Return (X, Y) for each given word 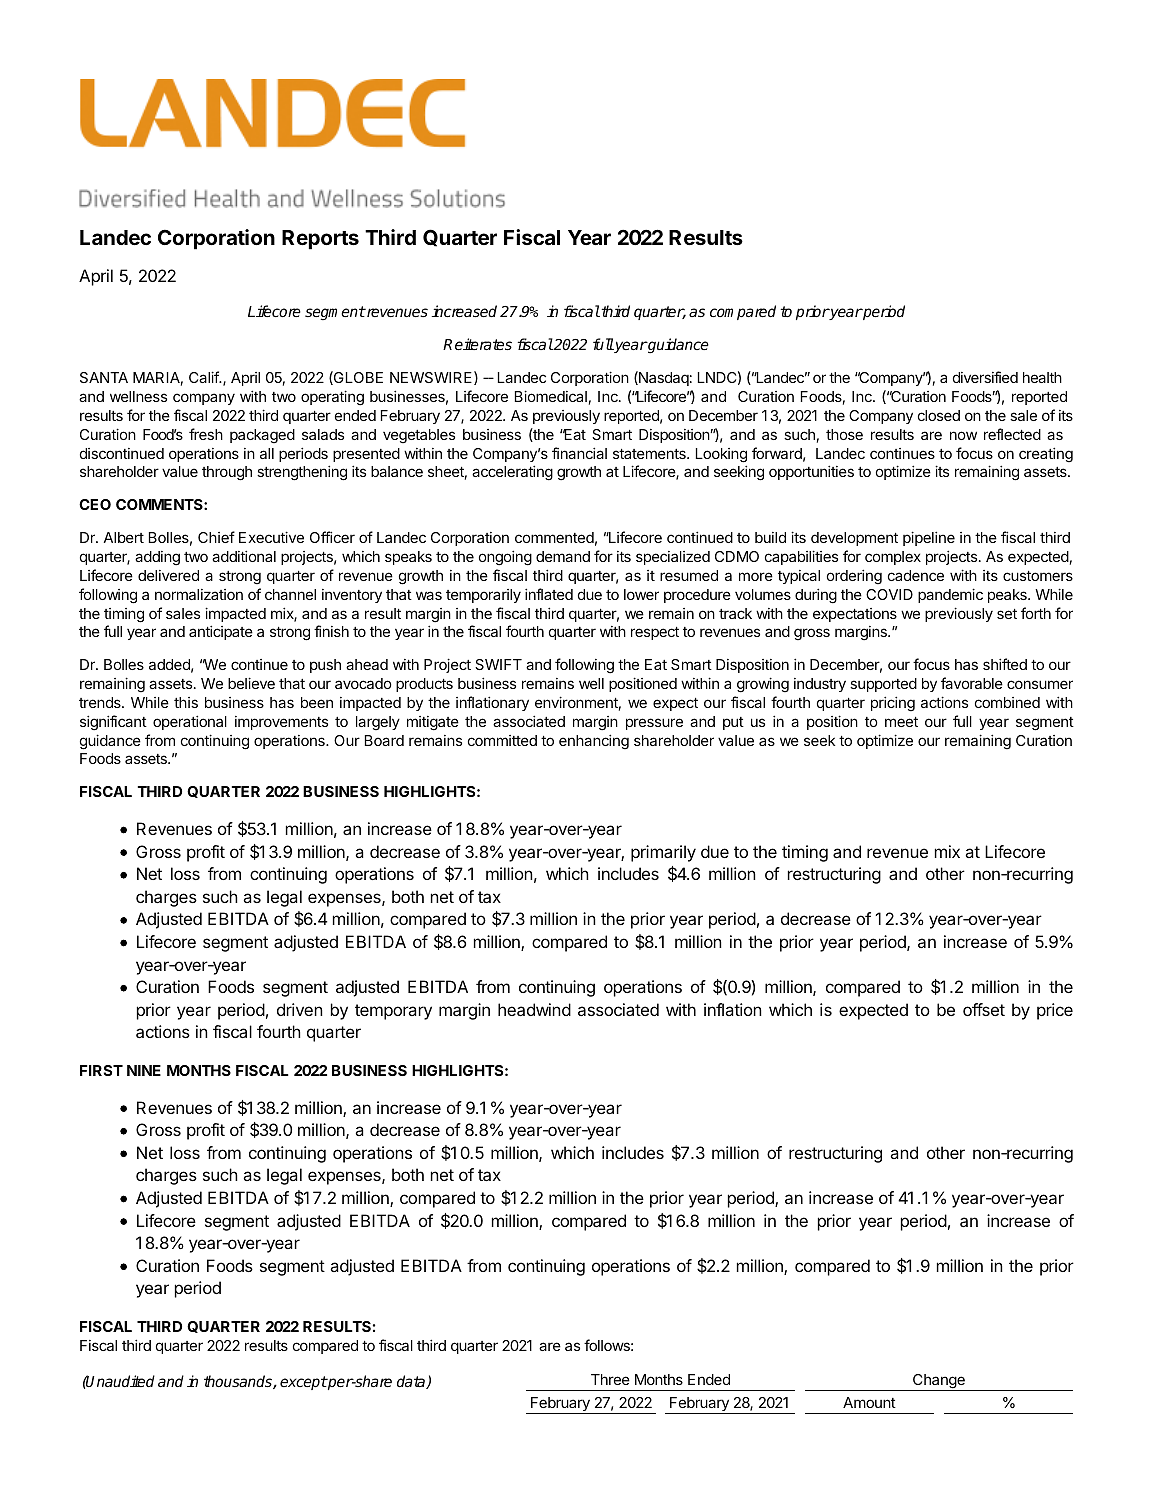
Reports (320, 240)
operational (190, 722)
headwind (534, 1009)
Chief (216, 537)
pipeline (929, 538)
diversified (985, 377)
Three (610, 1379)
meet (901, 722)
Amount (869, 1402)
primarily (663, 853)
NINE (144, 1070)
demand (563, 556)
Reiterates (477, 344)
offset (984, 1009)
